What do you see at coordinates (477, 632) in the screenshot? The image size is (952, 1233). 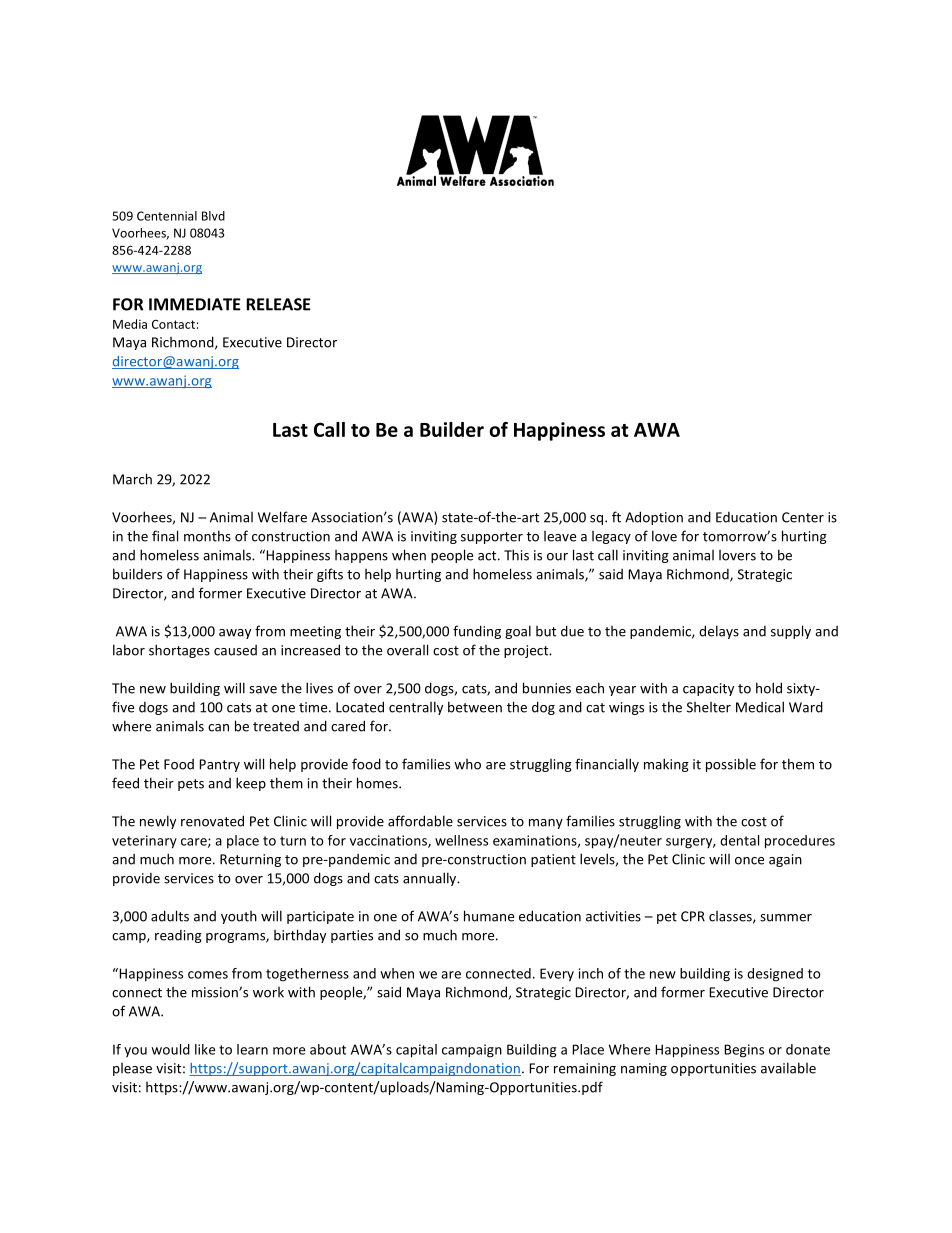 I see `funding` at bounding box center [477, 632].
